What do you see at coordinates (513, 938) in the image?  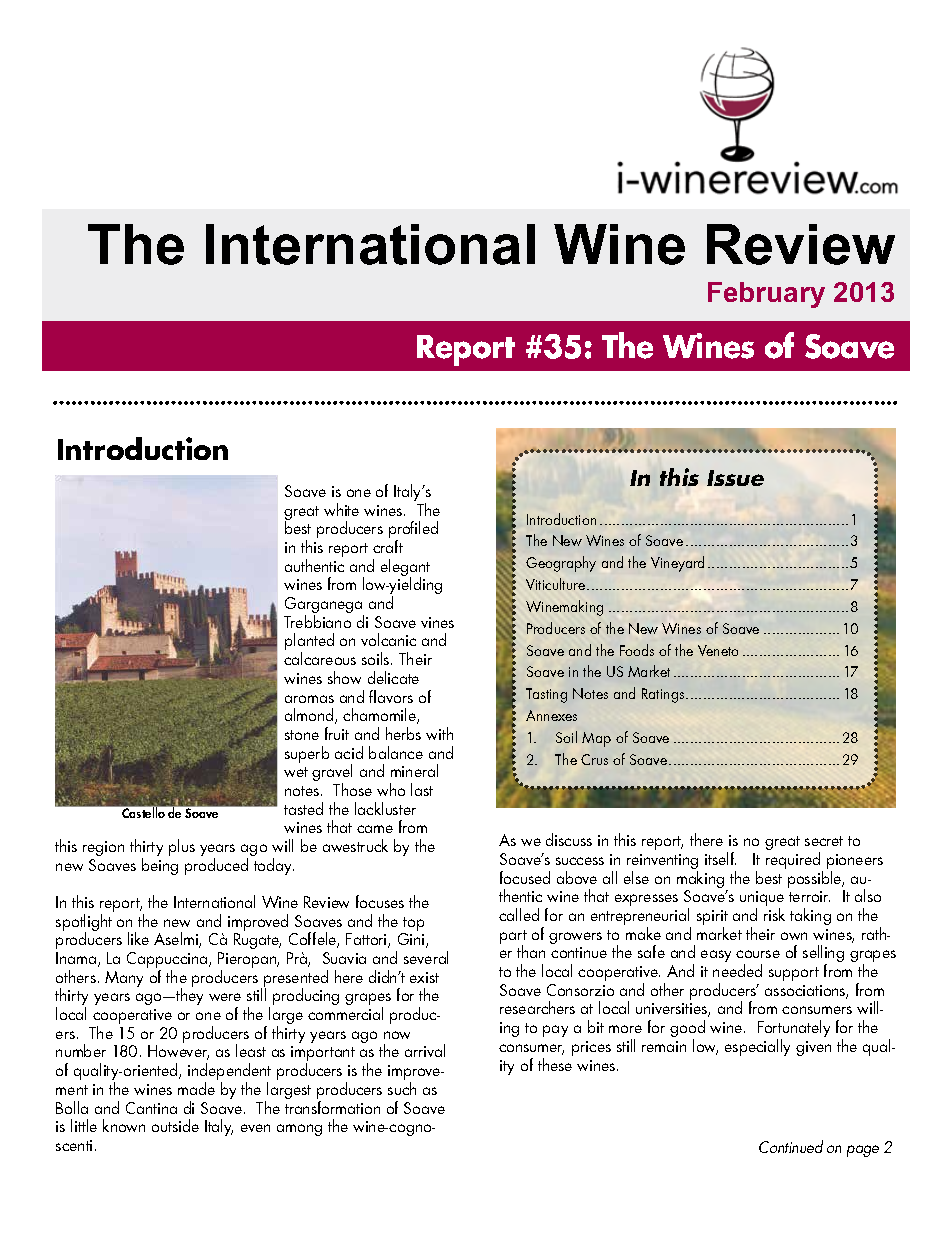 I see `part` at bounding box center [513, 938].
